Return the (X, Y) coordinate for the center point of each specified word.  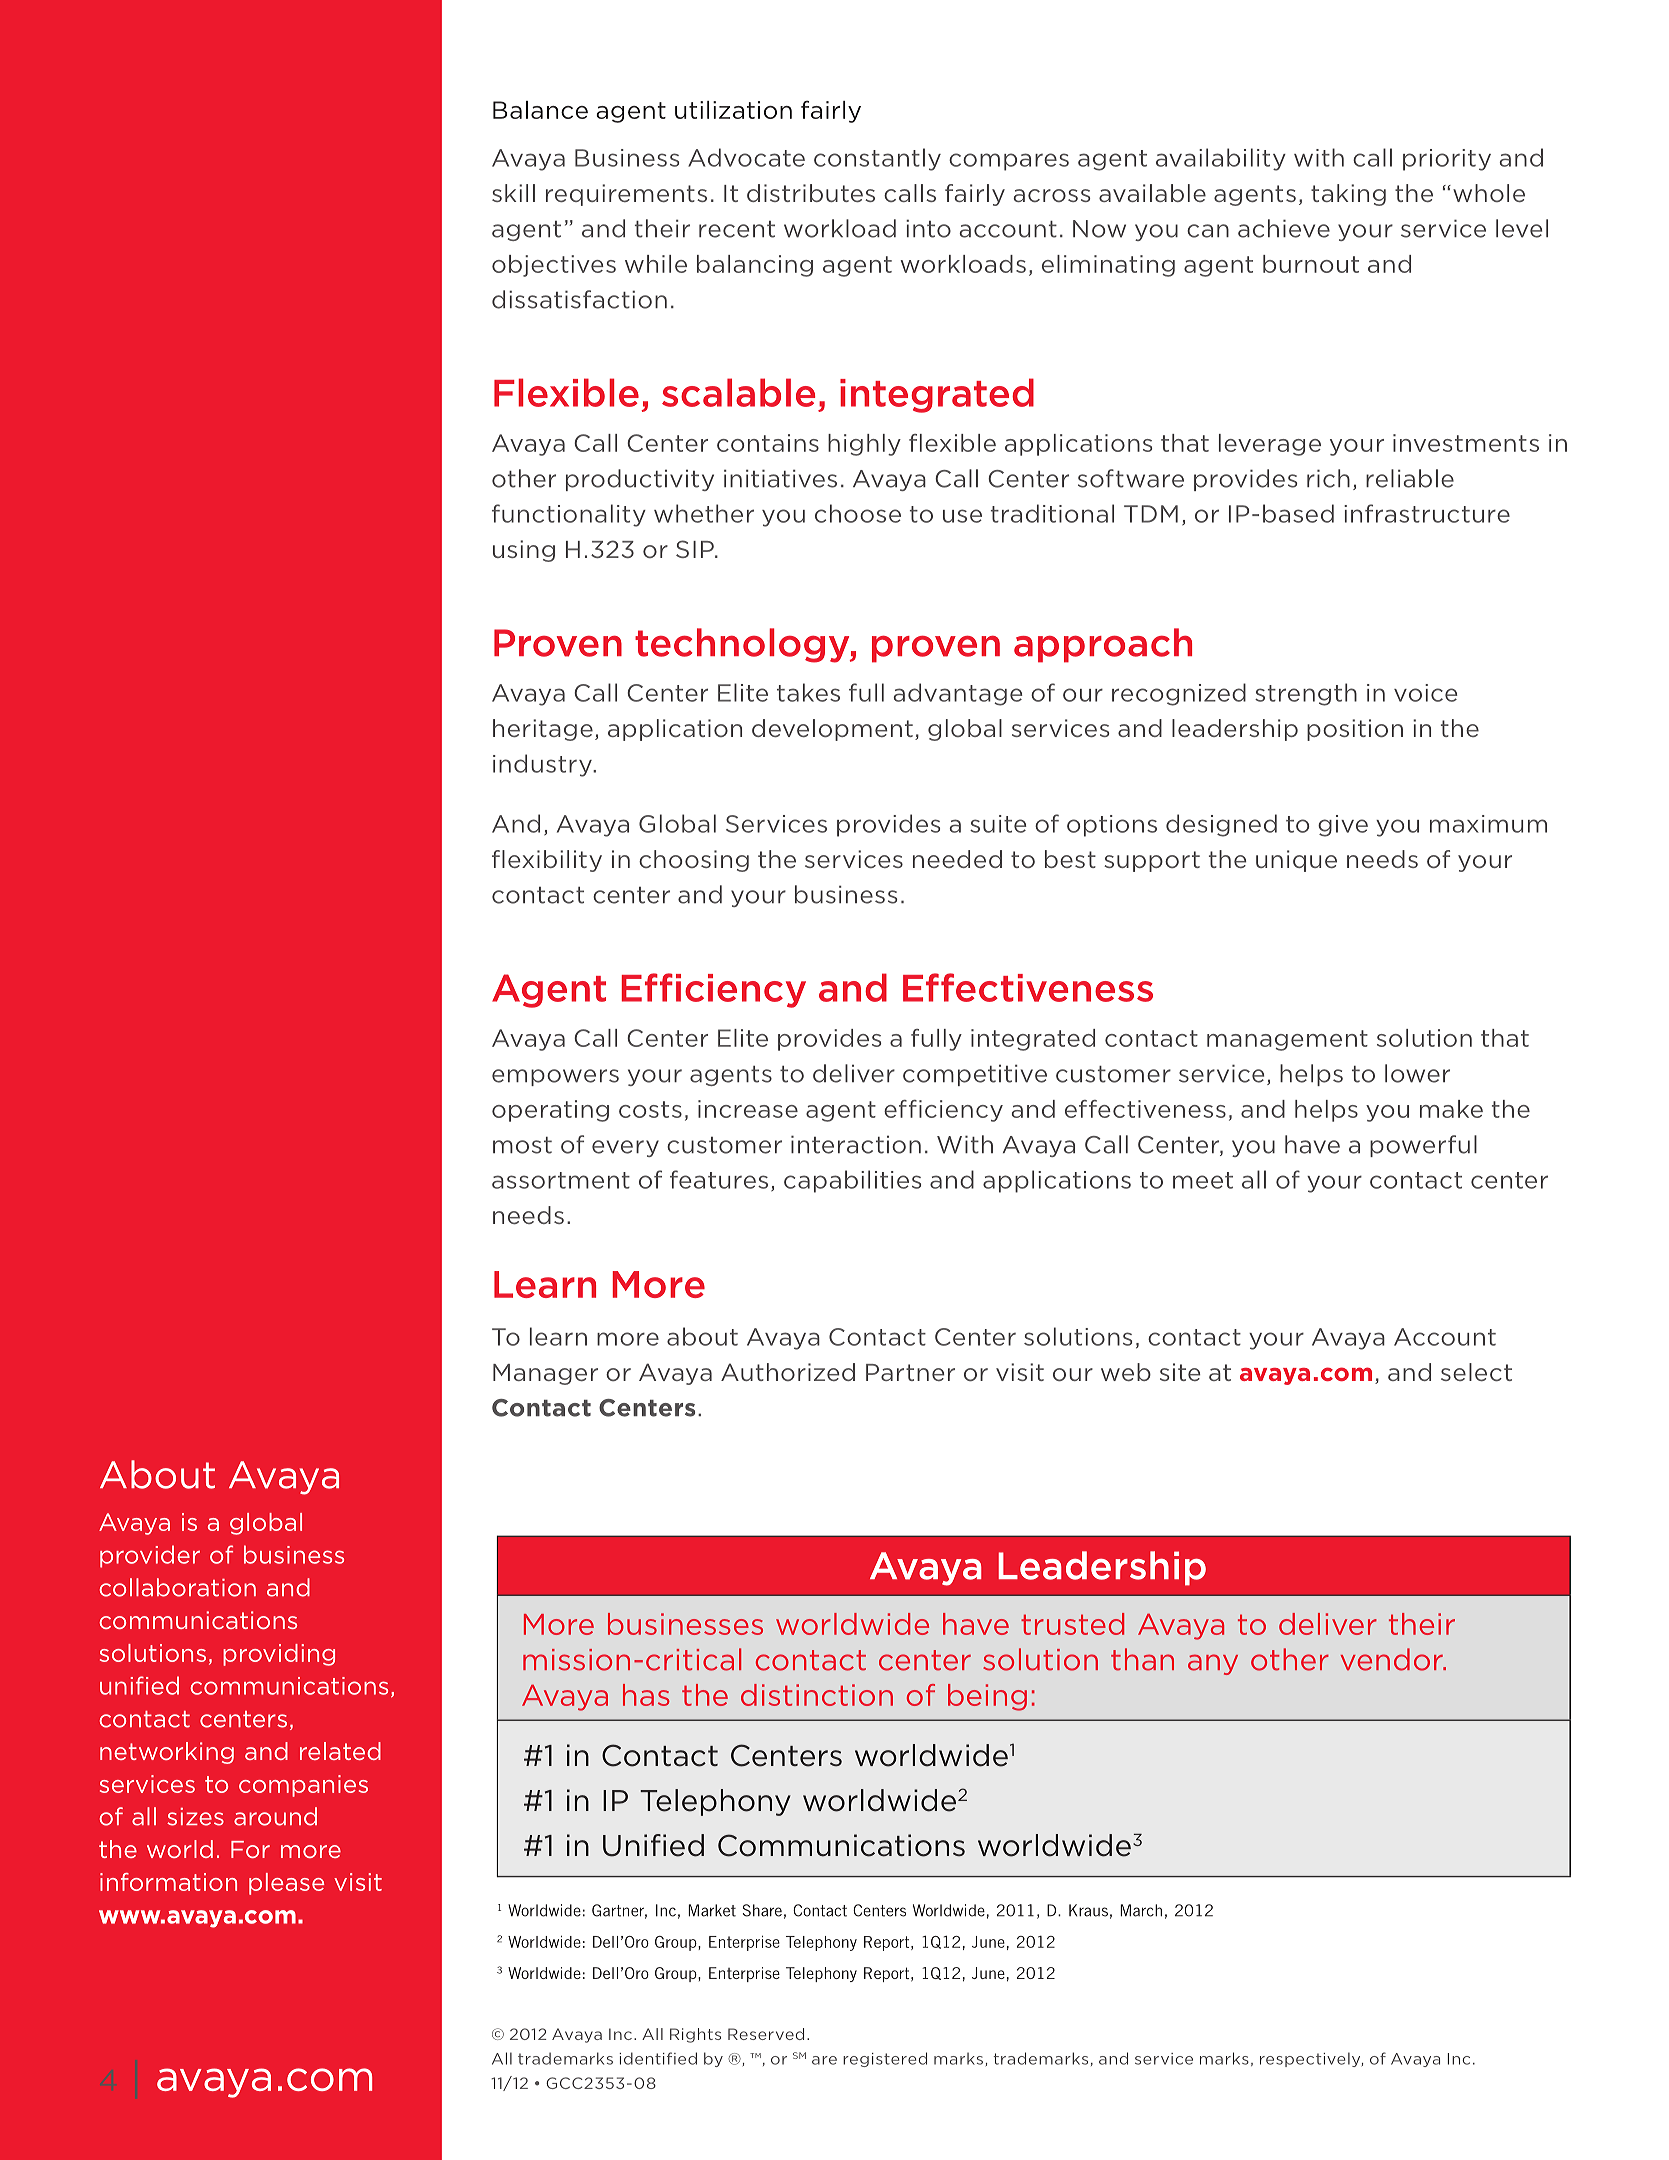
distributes (811, 193)
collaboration (177, 1587)
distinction (817, 1695)
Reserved (766, 2034)
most (522, 1145)
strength (1306, 694)
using (524, 551)
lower (1417, 1073)
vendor (1393, 1659)
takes (808, 692)
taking (1348, 195)
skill (513, 193)
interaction (856, 1144)
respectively (1311, 2059)
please (286, 1884)
